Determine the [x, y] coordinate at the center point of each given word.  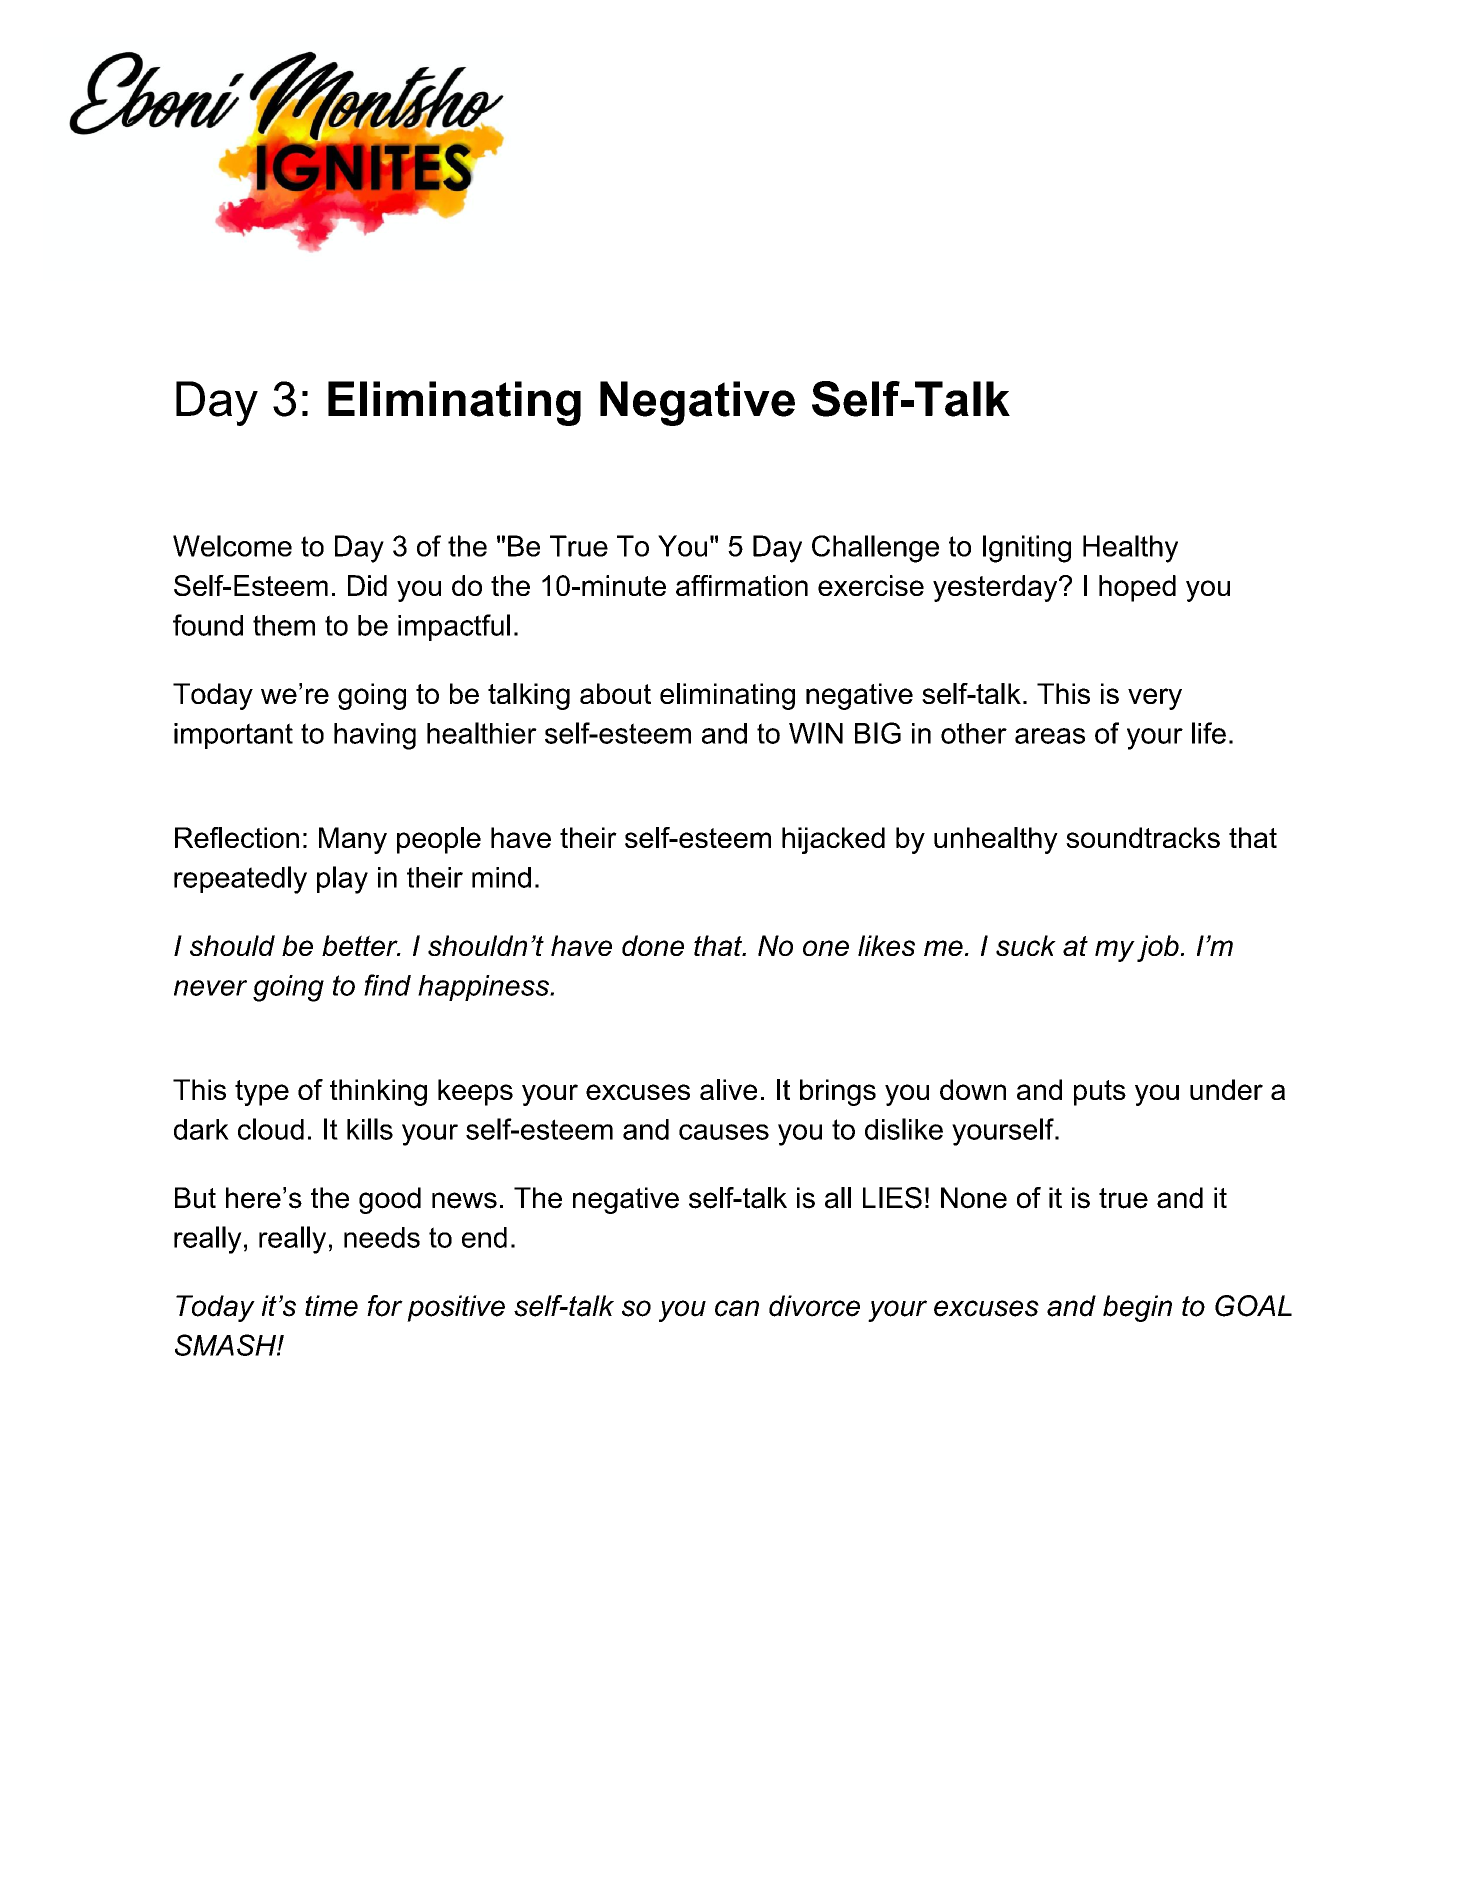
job [1158, 948]
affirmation [742, 585]
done [653, 945]
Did [367, 585]
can [737, 1308]
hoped [1137, 588]
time [331, 1306]
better [361, 945]
